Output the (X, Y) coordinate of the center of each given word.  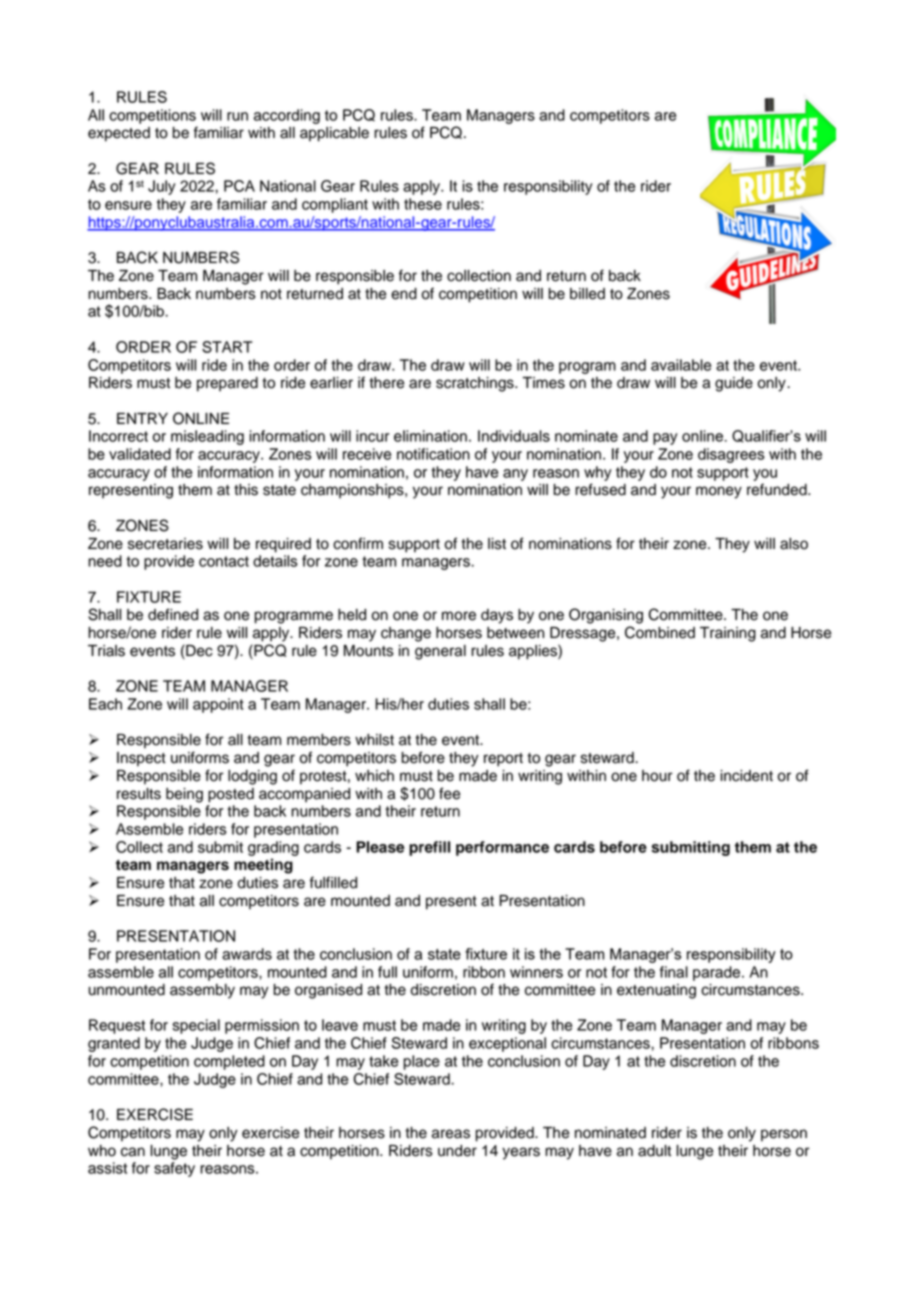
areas (451, 1134)
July (161, 187)
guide (734, 384)
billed (587, 294)
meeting (263, 866)
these (423, 204)
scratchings (476, 384)
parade (718, 973)
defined (173, 614)
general (440, 652)
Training (728, 634)
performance (502, 848)
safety (174, 1169)
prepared (227, 384)
